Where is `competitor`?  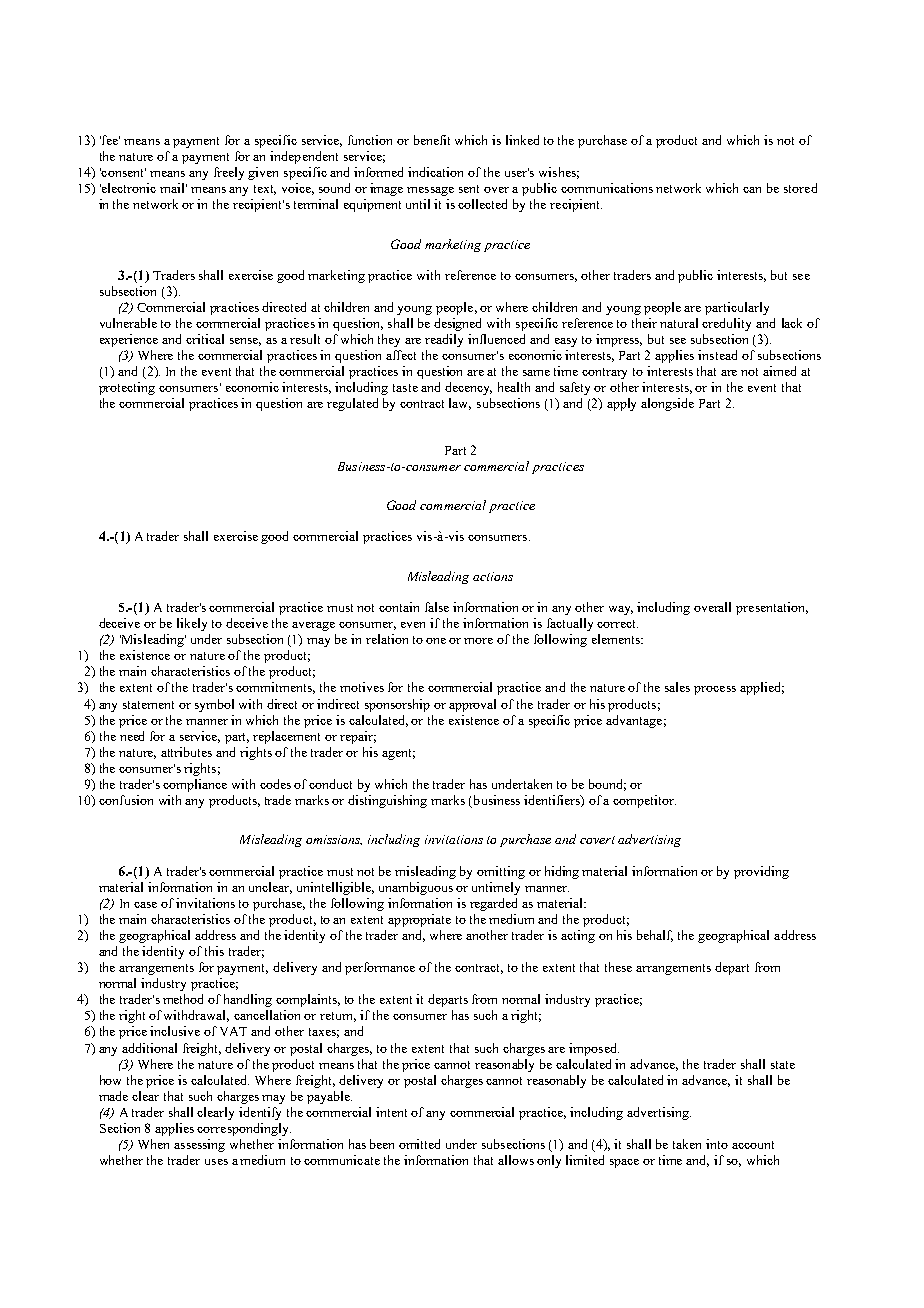 competitor is located at coordinates (644, 801).
